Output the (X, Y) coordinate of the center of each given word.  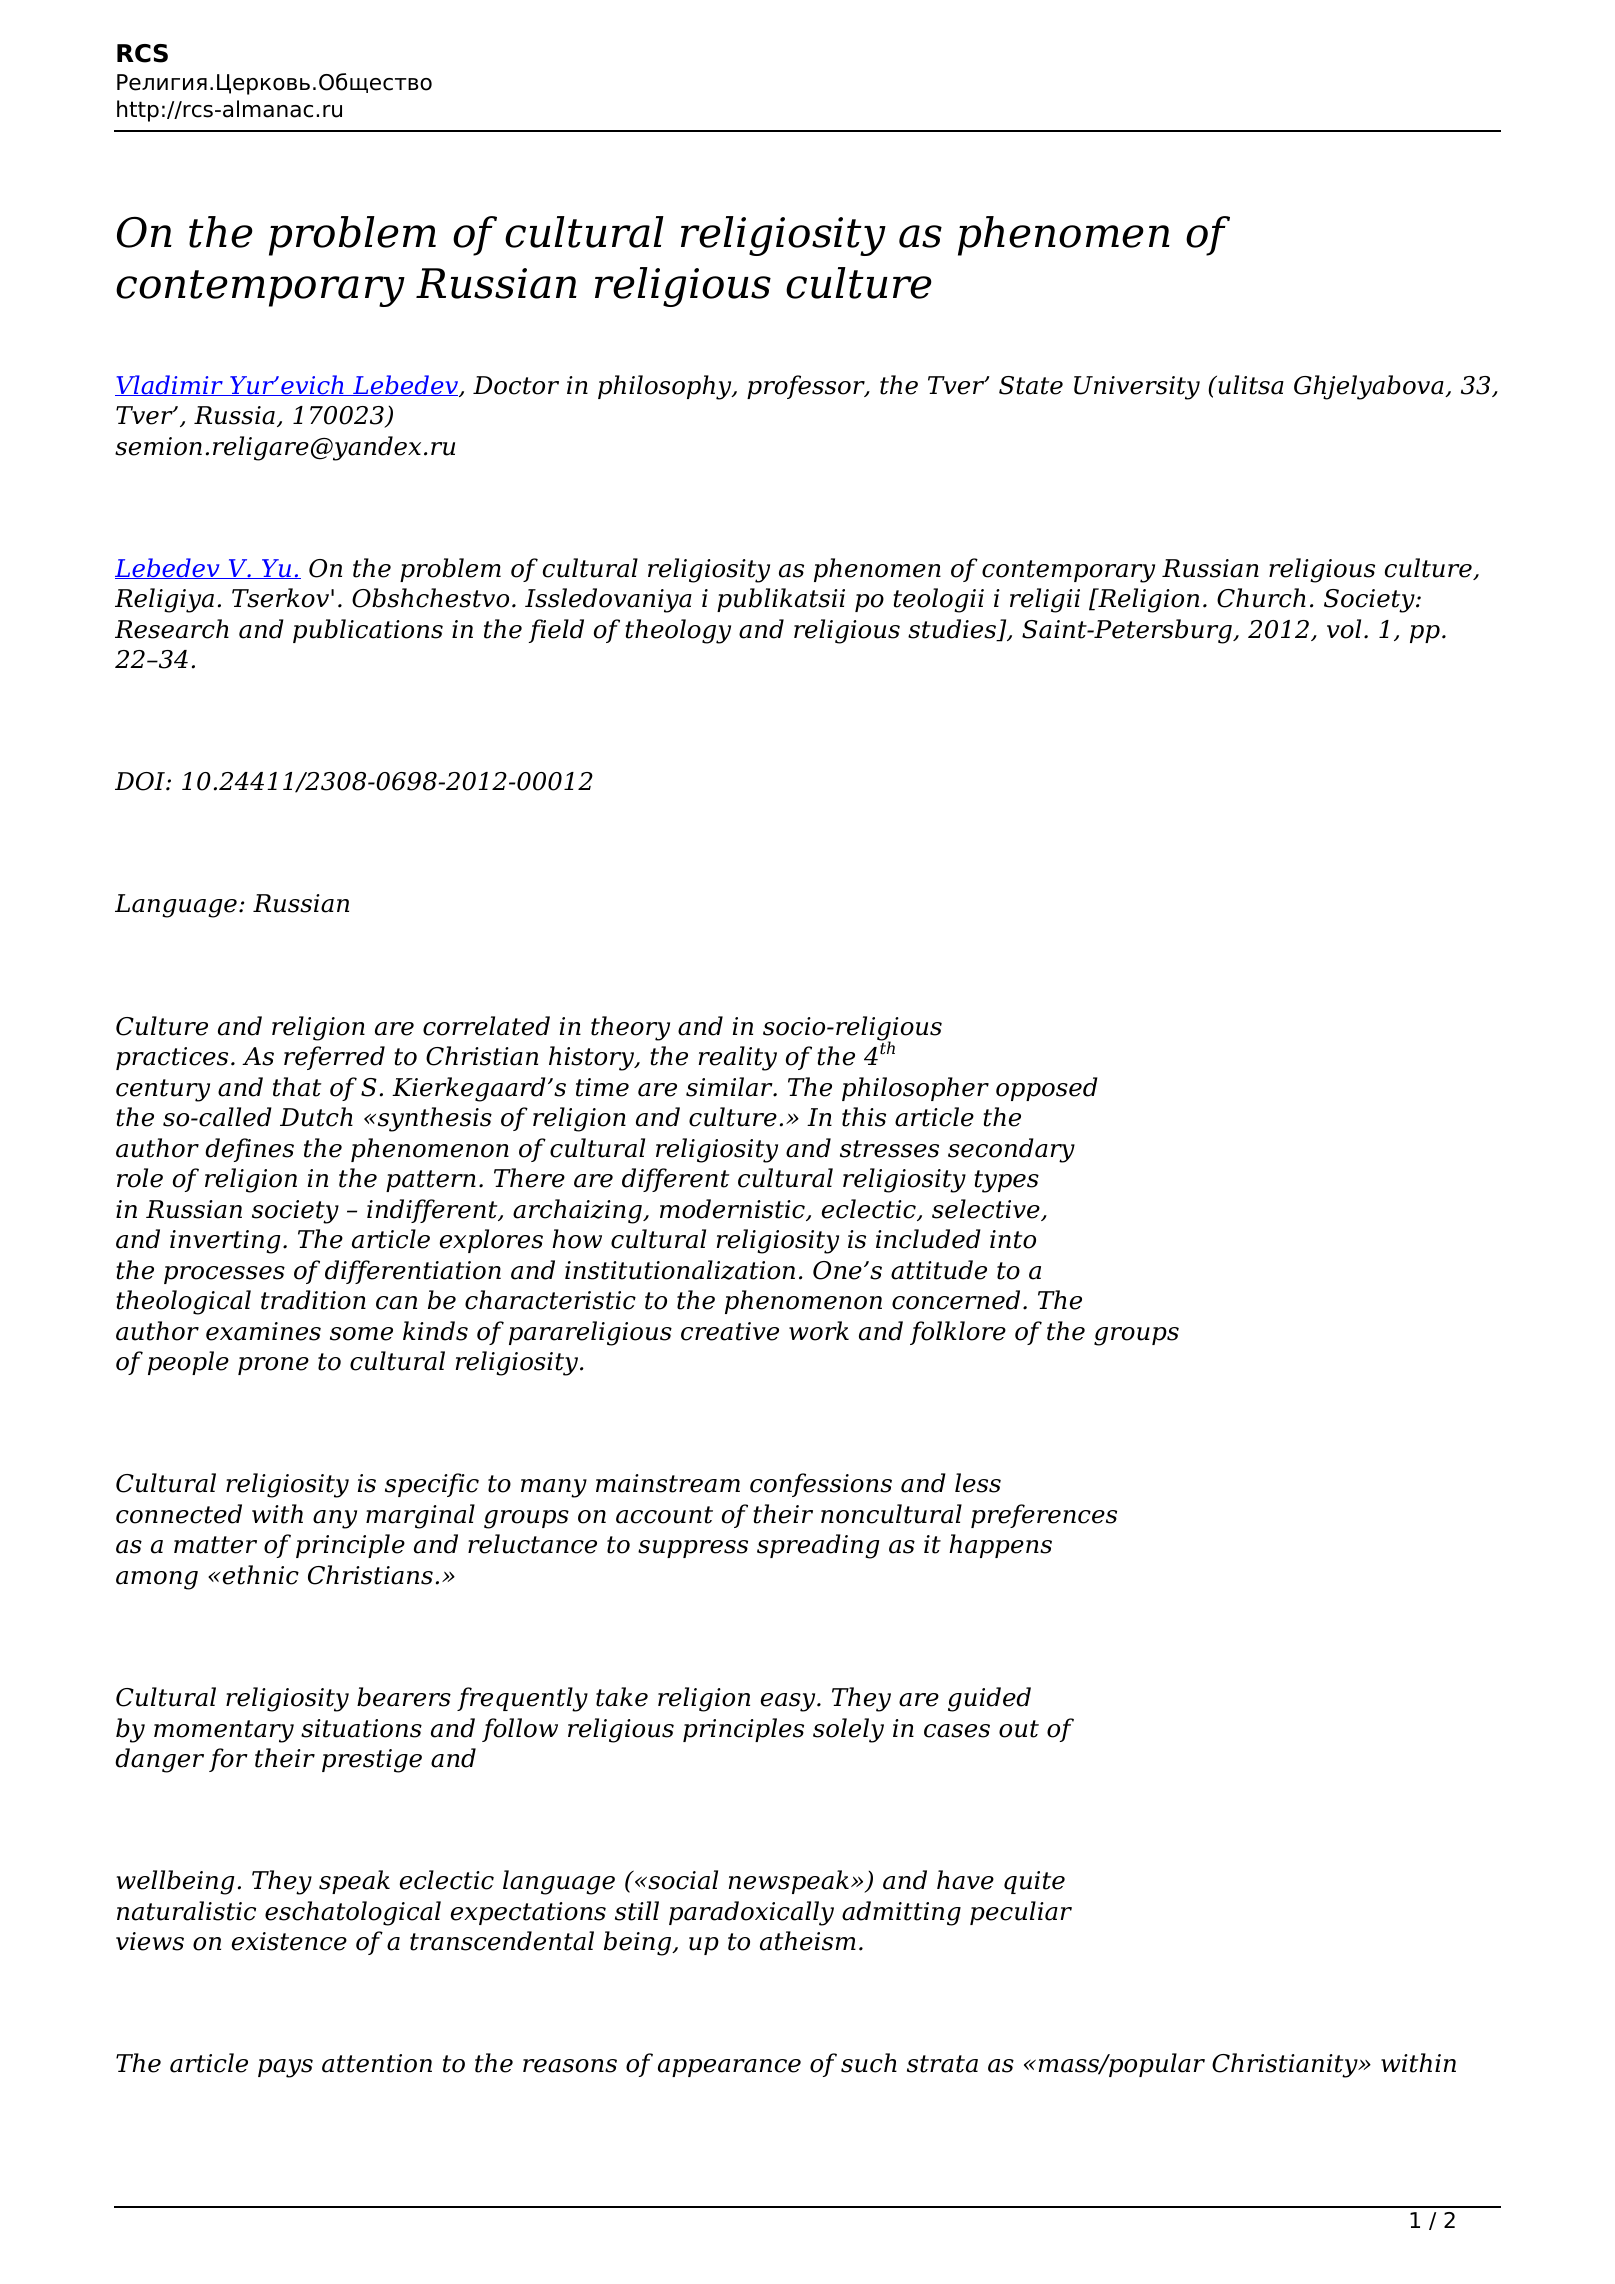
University (1137, 388)
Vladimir (170, 385)
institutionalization (680, 1270)
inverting (225, 1242)
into (1013, 1239)
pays (285, 2068)
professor (807, 387)
